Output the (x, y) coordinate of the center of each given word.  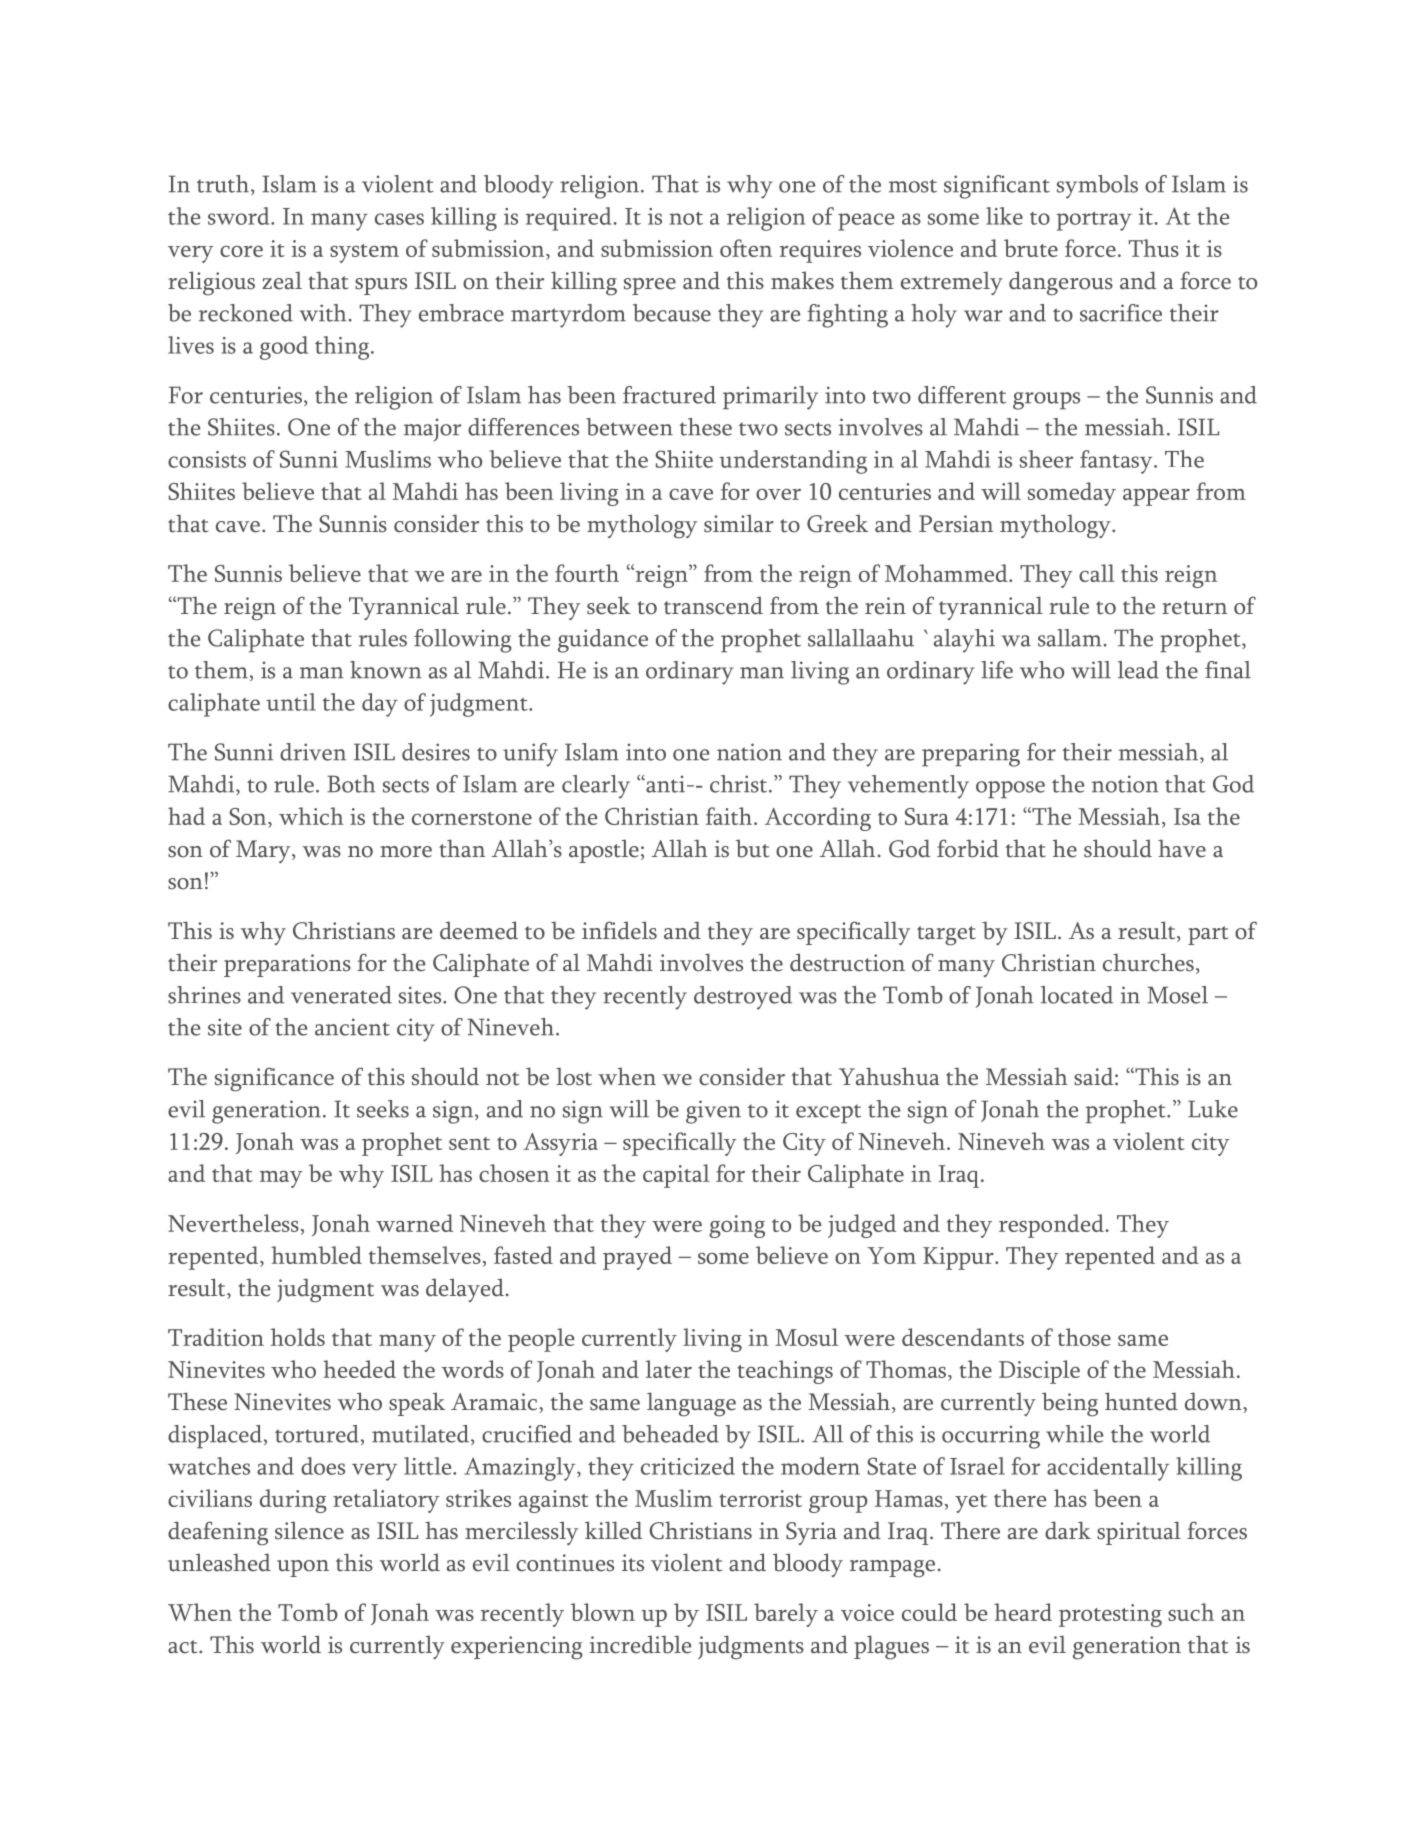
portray (1094, 221)
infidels (619, 930)
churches (1148, 962)
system (364, 253)
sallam (1070, 638)
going (737, 1226)
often (746, 248)
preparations (287, 965)
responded (1052, 1226)
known (386, 670)
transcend (713, 605)
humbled (316, 1255)
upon (303, 1568)
